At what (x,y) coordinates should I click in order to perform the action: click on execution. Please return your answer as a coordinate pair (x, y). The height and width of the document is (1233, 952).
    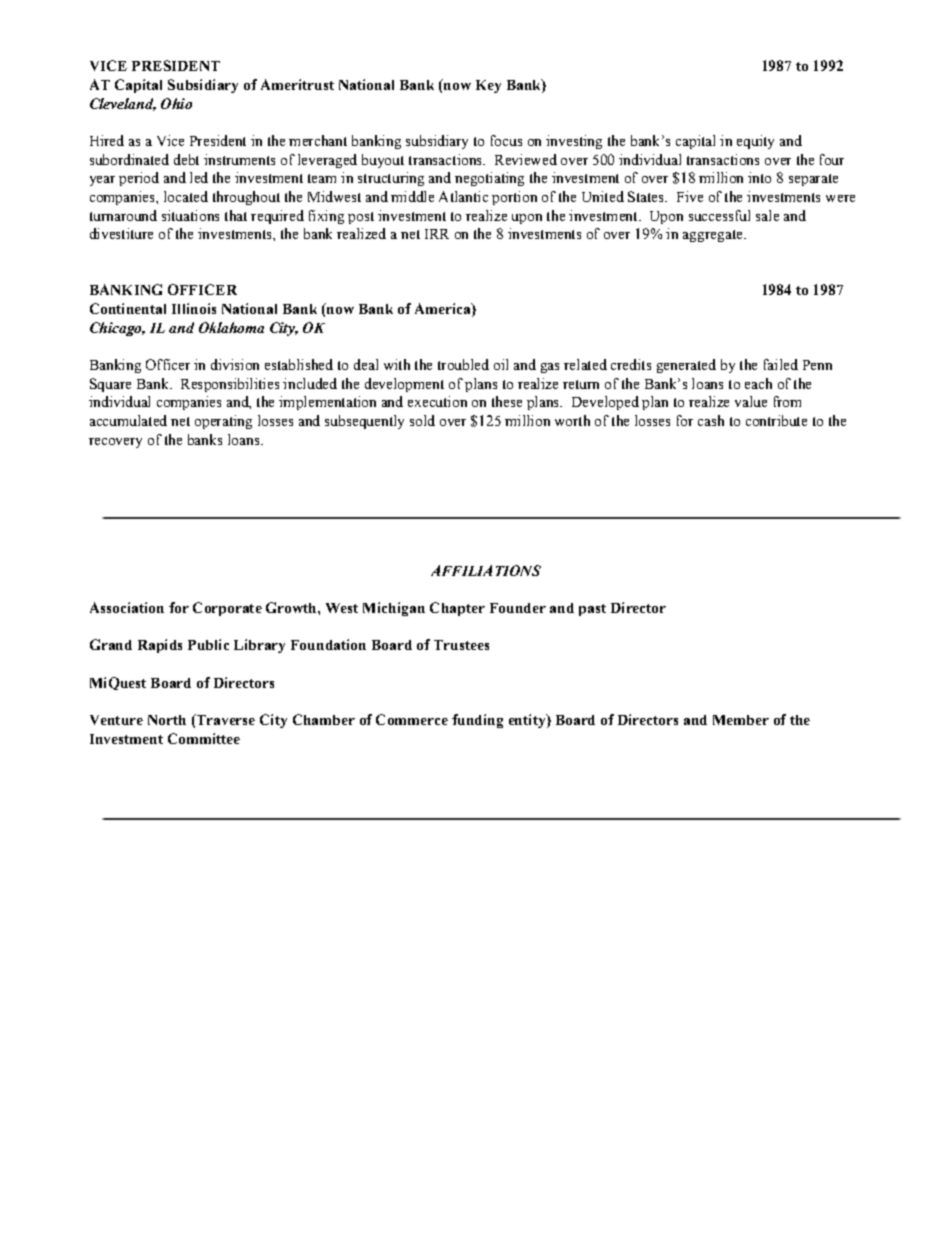
    Looking at the image, I should click on (437, 401).
